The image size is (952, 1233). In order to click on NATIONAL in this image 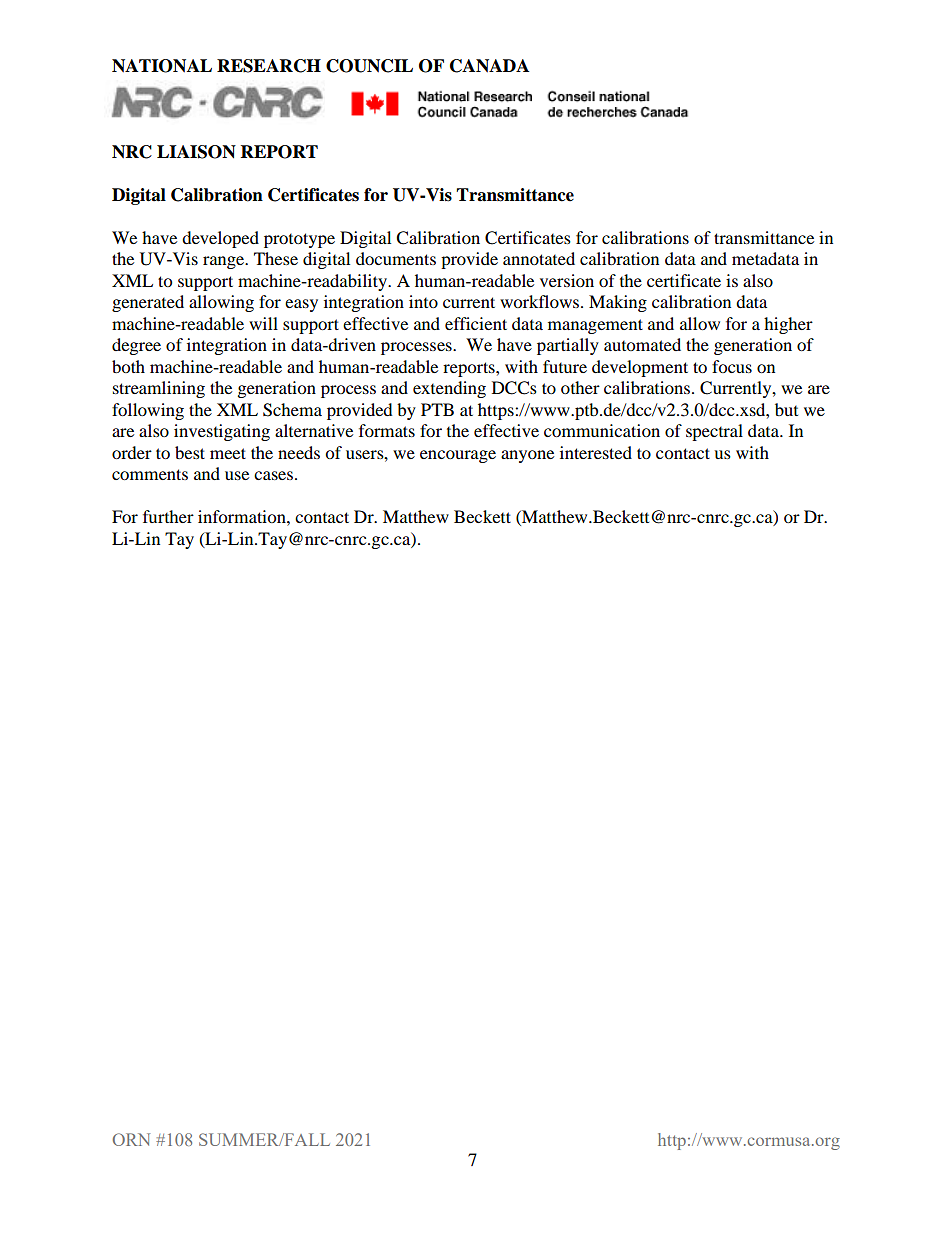, I will do `click(162, 66)`.
